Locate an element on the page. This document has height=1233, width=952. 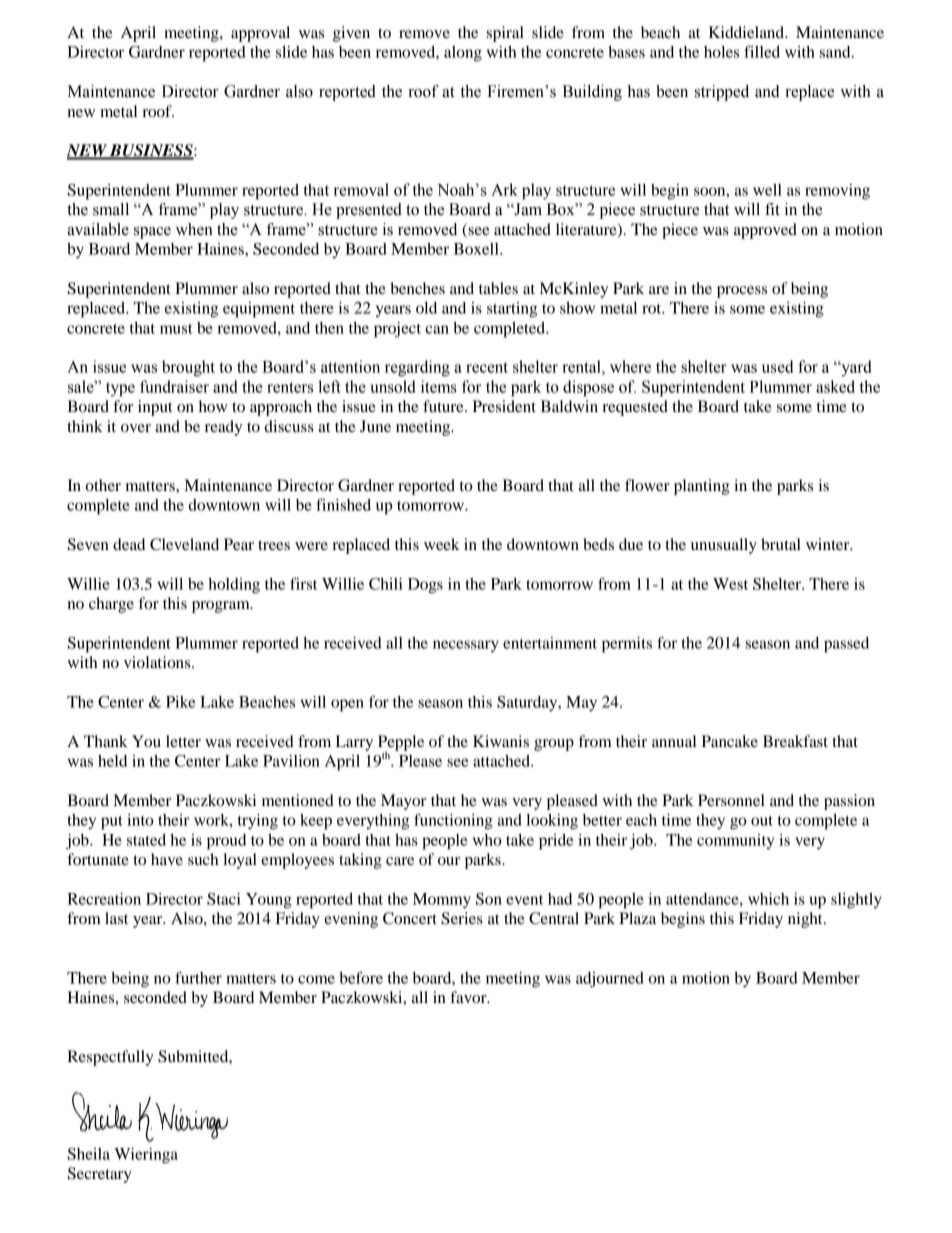
letter is located at coordinates (183, 741).
